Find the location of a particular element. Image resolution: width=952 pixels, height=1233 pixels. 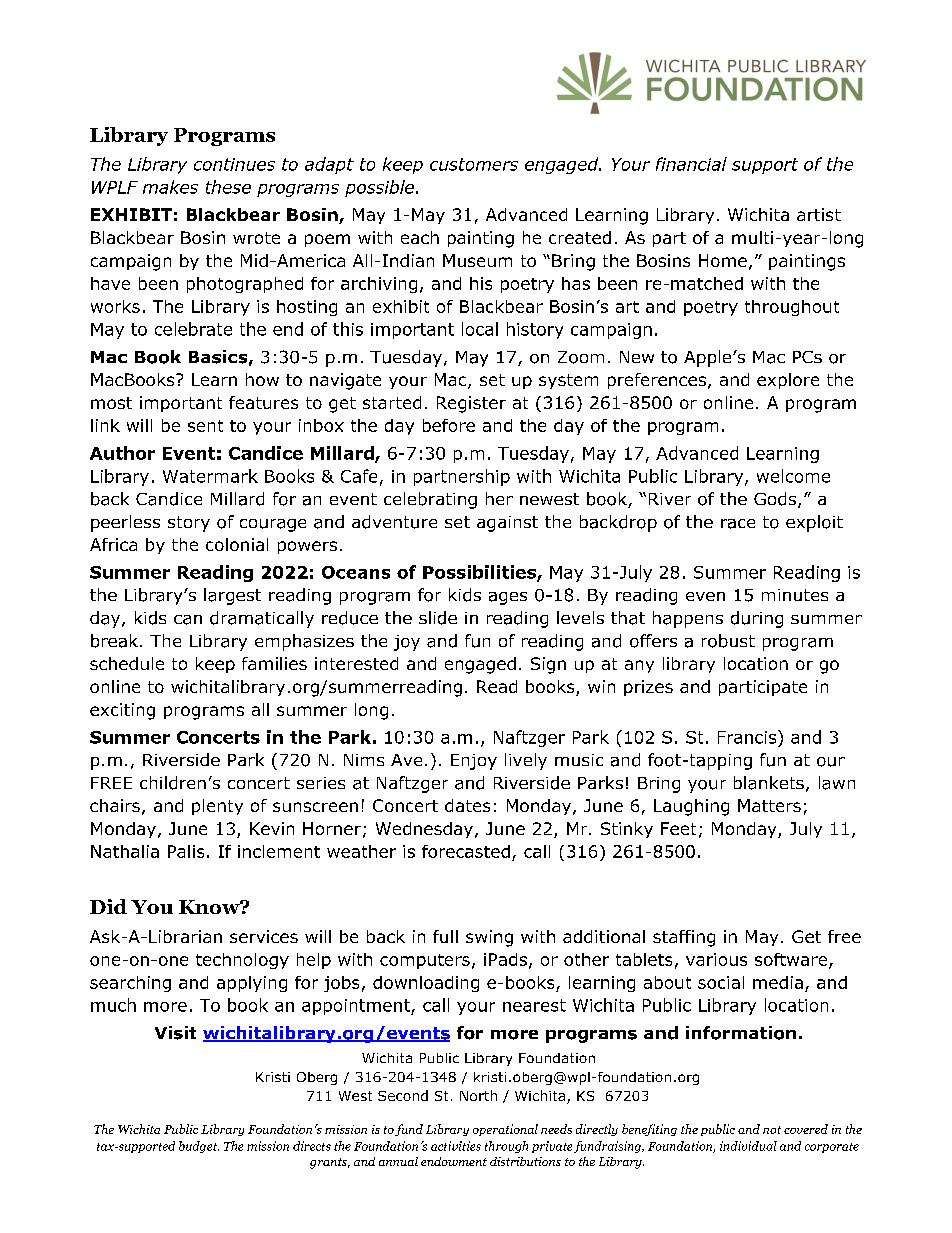

slide is located at coordinates (438, 618).
